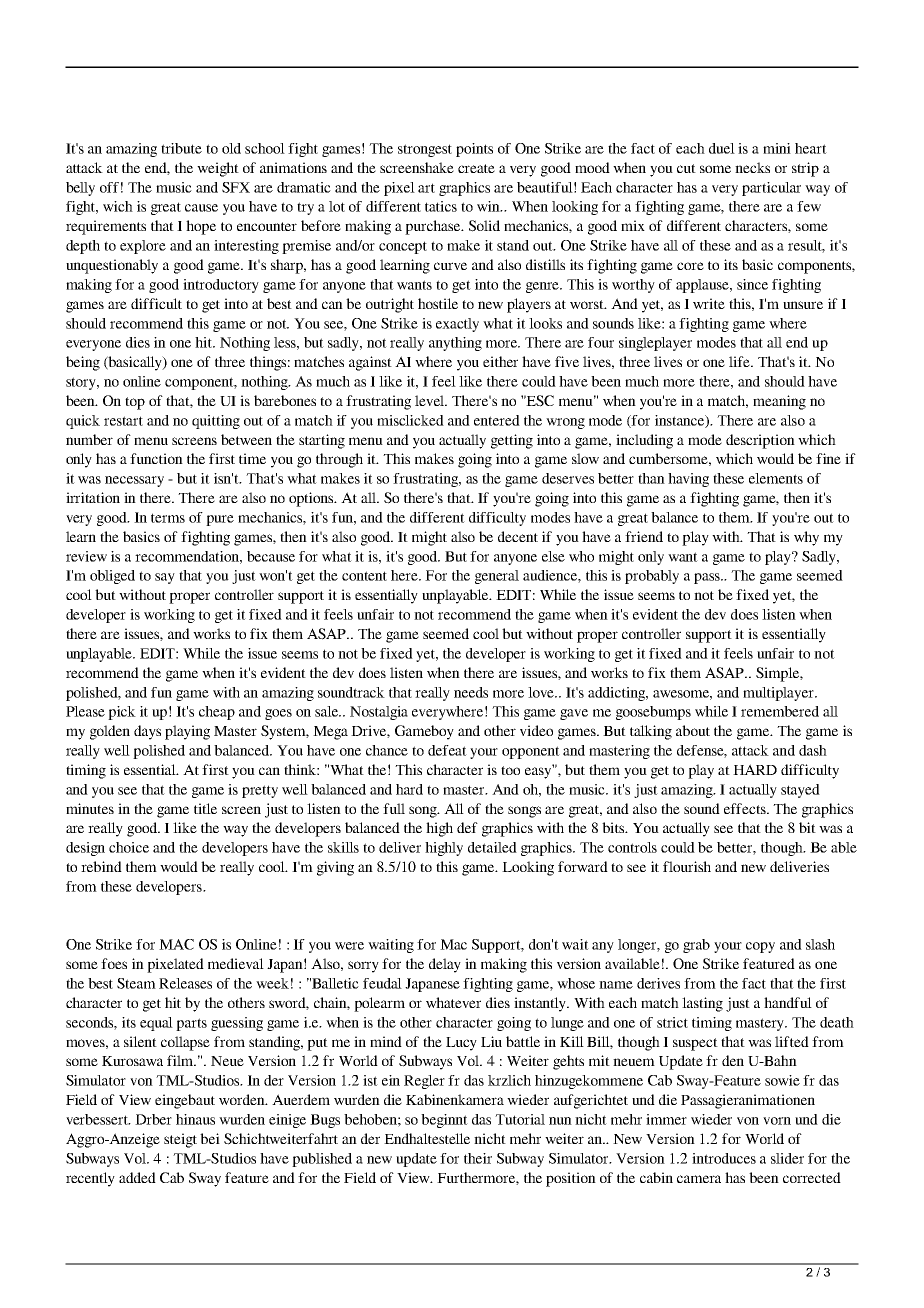 The width and height of the document is (924, 1308). What do you see at coordinates (181, 148) in the document?
I see `tribute` at bounding box center [181, 148].
